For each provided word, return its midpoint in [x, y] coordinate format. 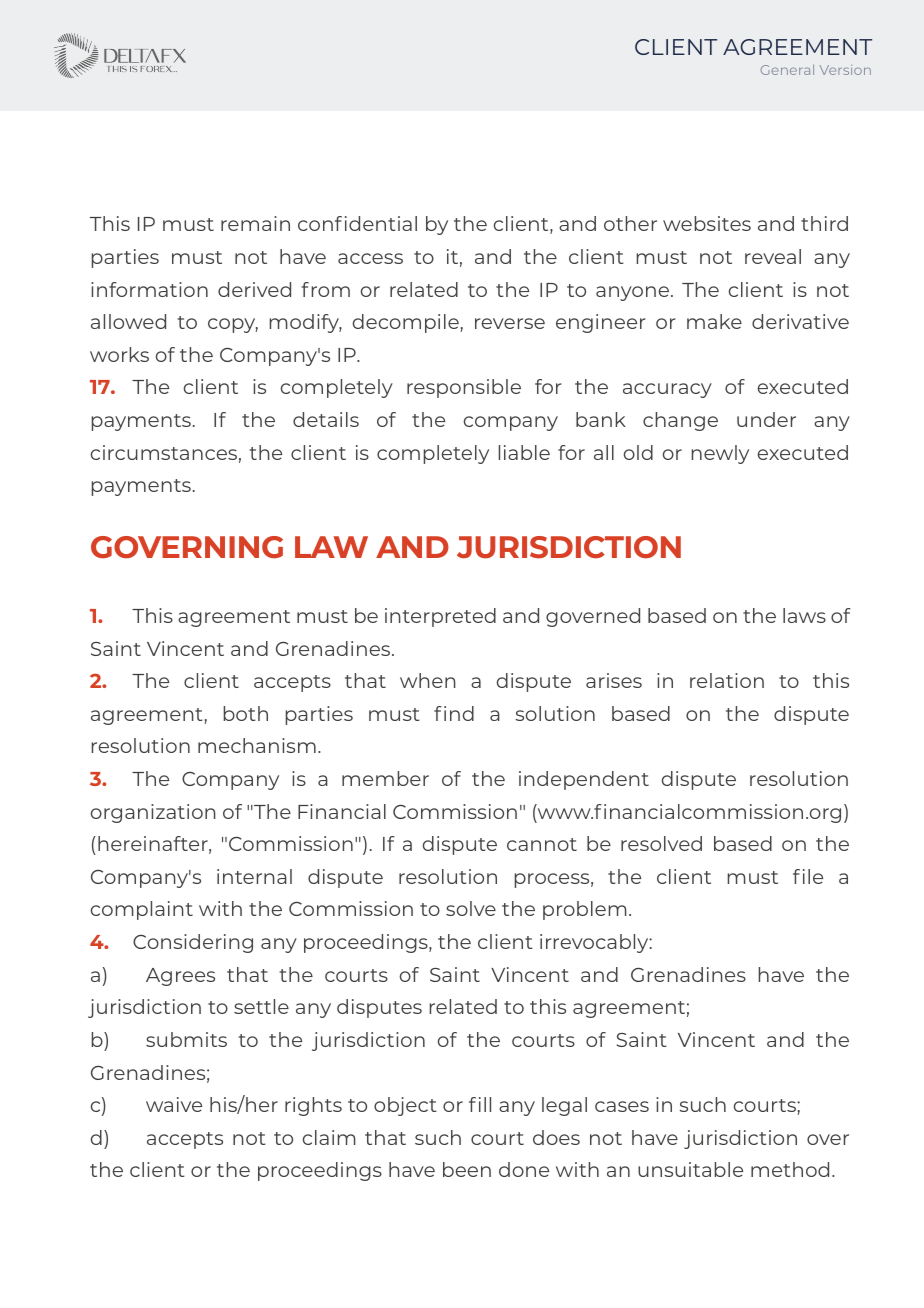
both [246, 713]
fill [480, 1104]
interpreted [440, 617]
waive [174, 1104]
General [787, 70]
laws [804, 615]
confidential [357, 223]
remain [255, 223]
